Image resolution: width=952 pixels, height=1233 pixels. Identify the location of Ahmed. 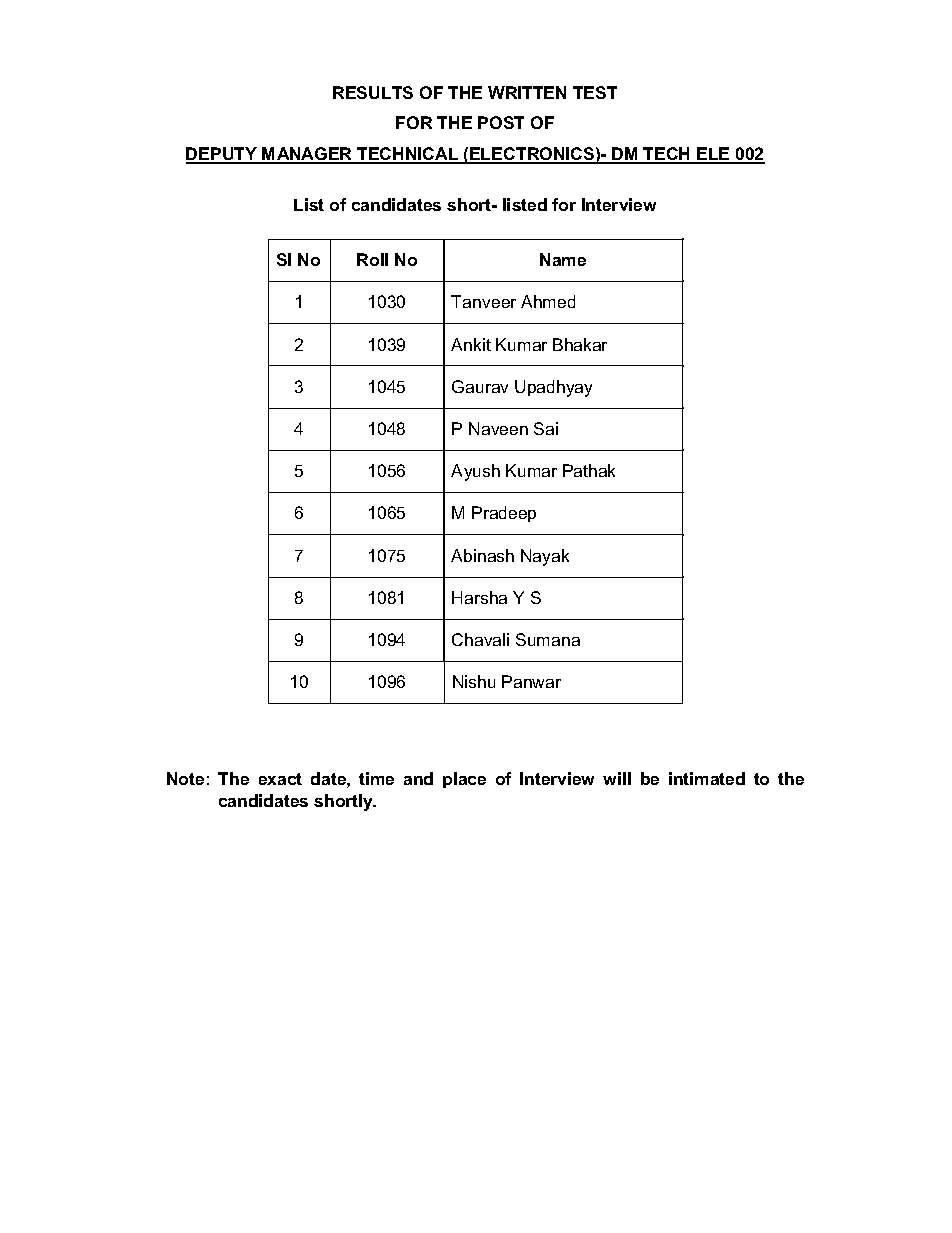
(548, 301).
